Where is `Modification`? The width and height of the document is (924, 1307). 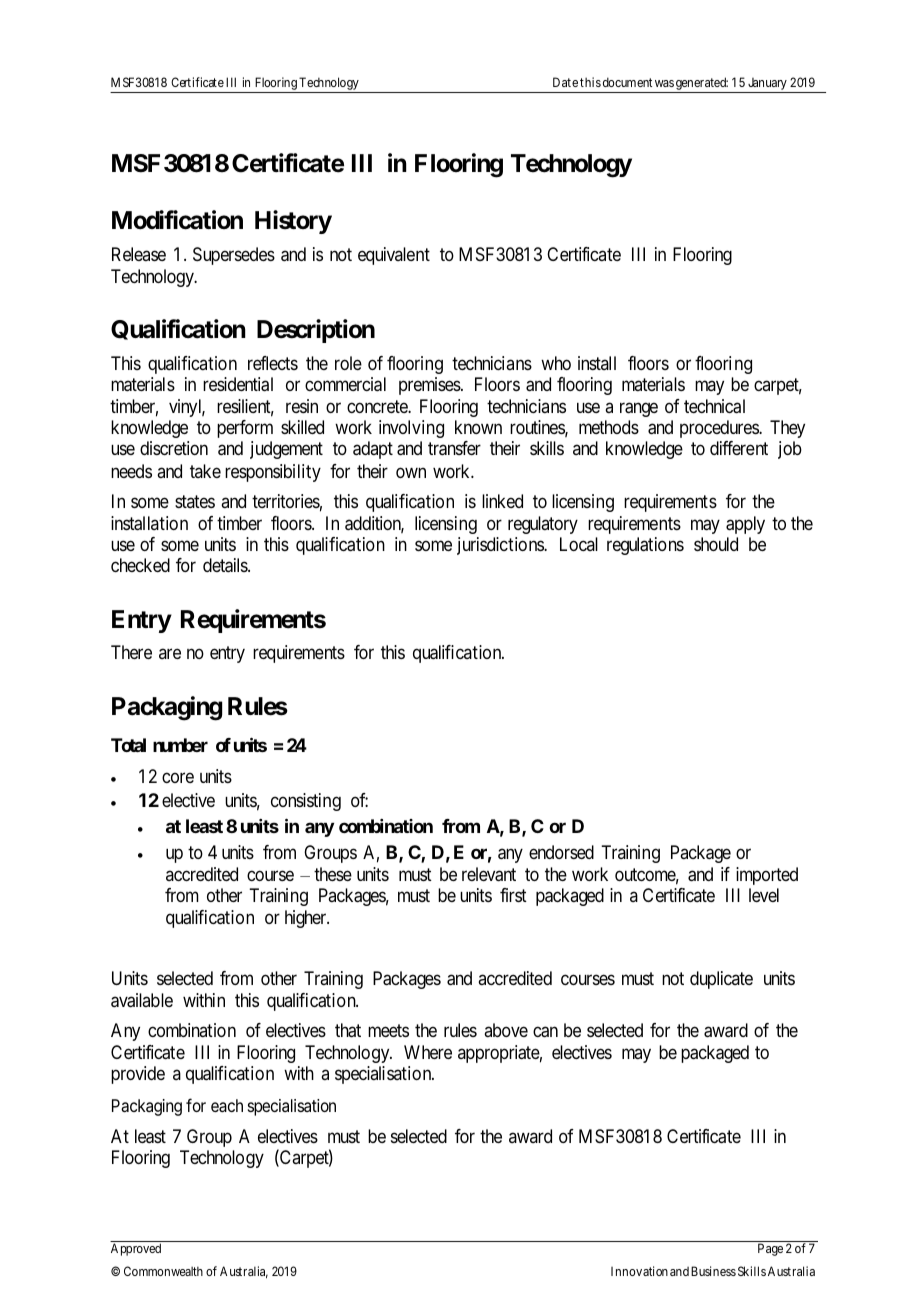
Modification is located at coordinates (177, 220).
